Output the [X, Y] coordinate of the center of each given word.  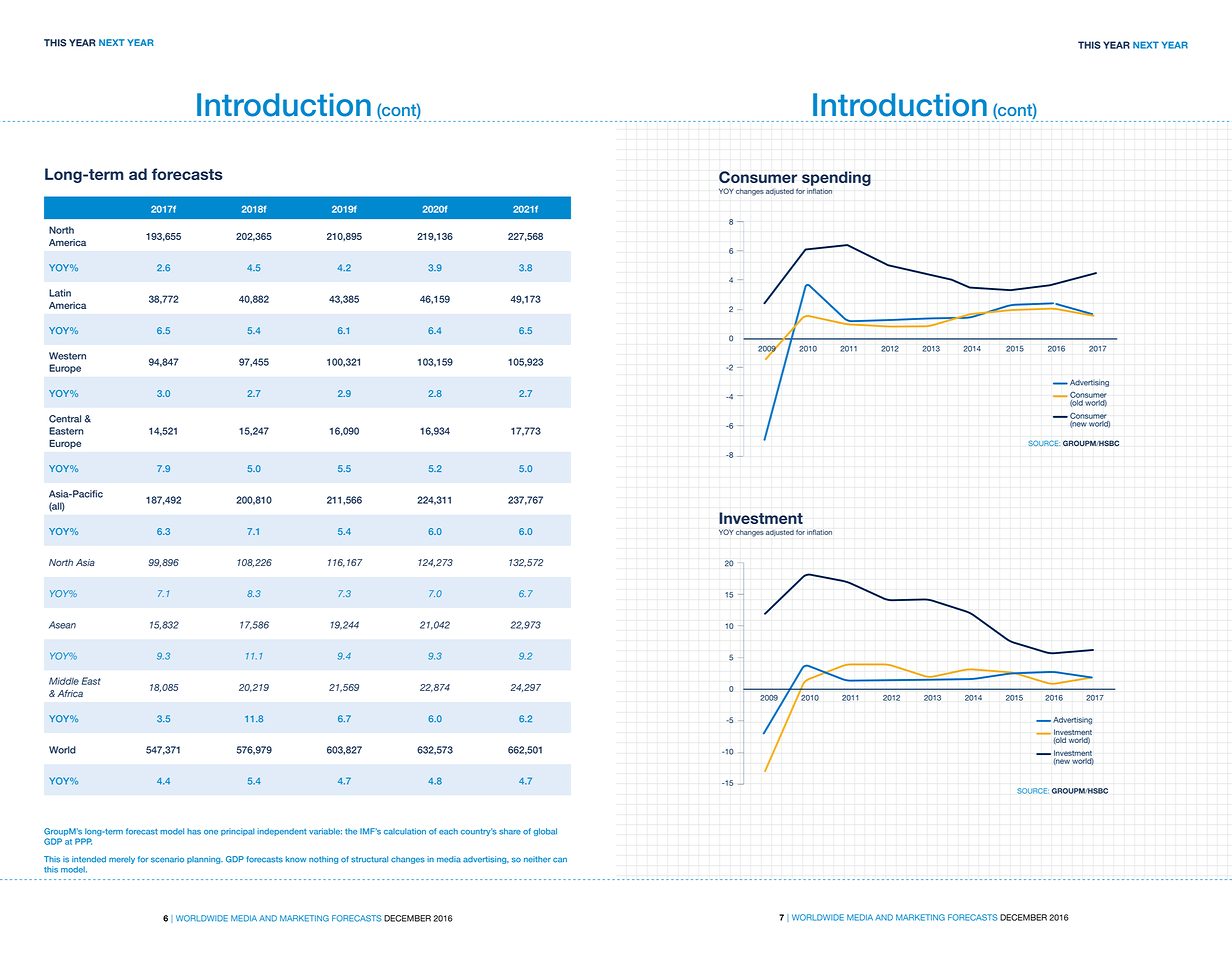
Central [65, 419]
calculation [405, 831]
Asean [62, 625]
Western [67, 356]
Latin [60, 293]
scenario [167, 859]
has [194, 831]
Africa [70, 693]
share [510, 831]
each [448, 831]
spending [836, 178]
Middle [64, 681]
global [545, 832]
